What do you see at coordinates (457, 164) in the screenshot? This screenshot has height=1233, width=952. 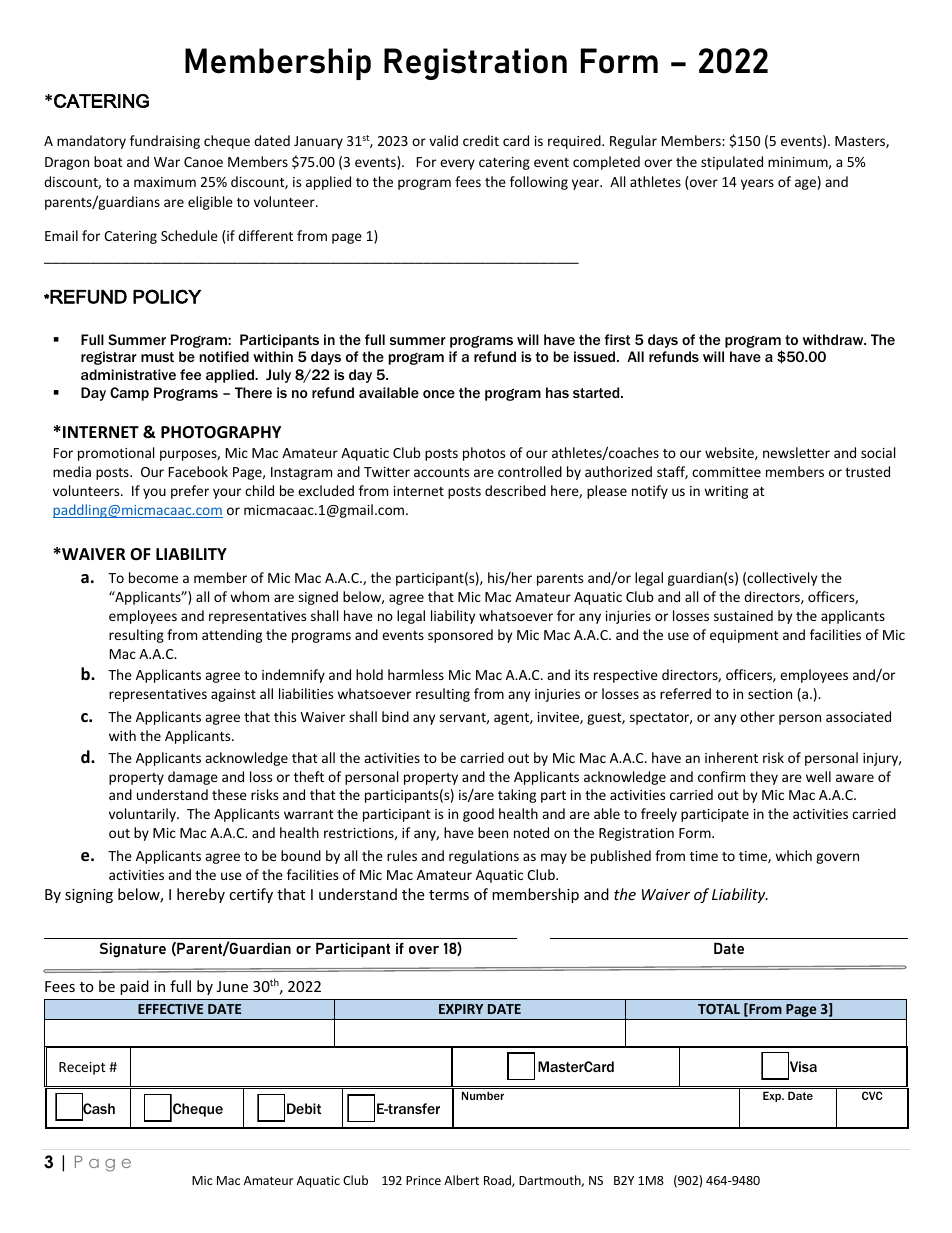 I see `every` at bounding box center [457, 164].
